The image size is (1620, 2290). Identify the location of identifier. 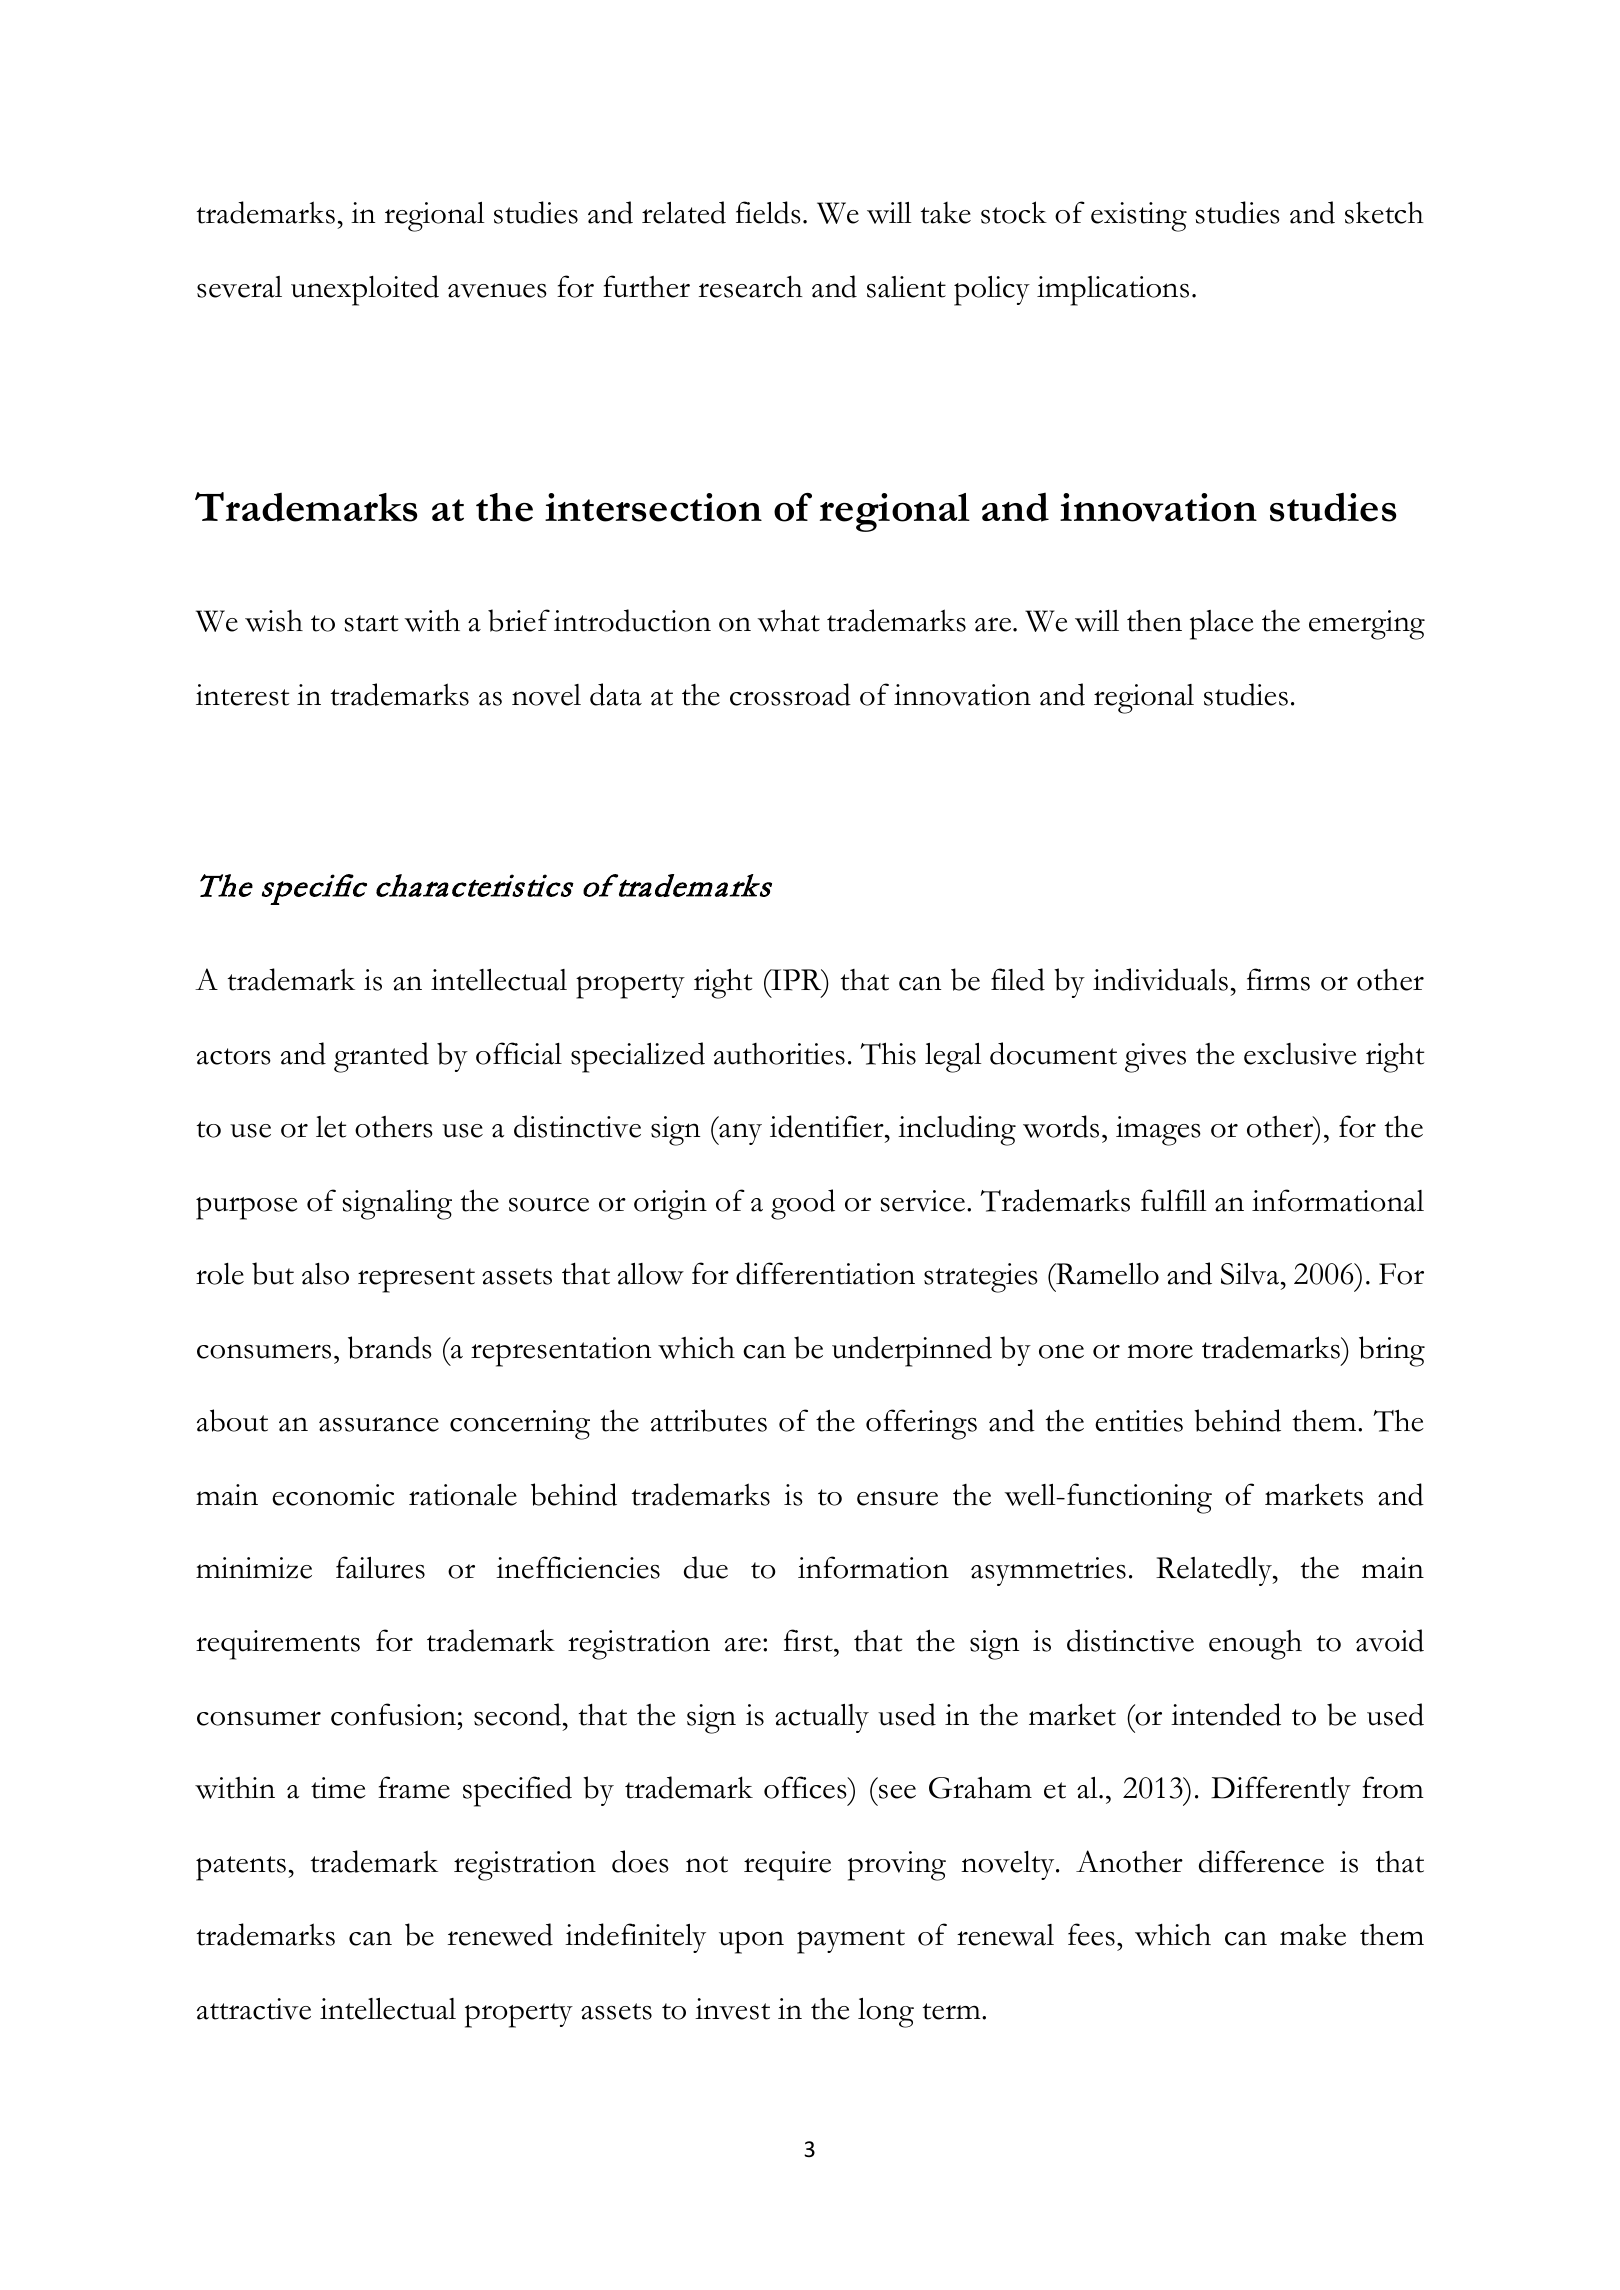
(828, 1126).
